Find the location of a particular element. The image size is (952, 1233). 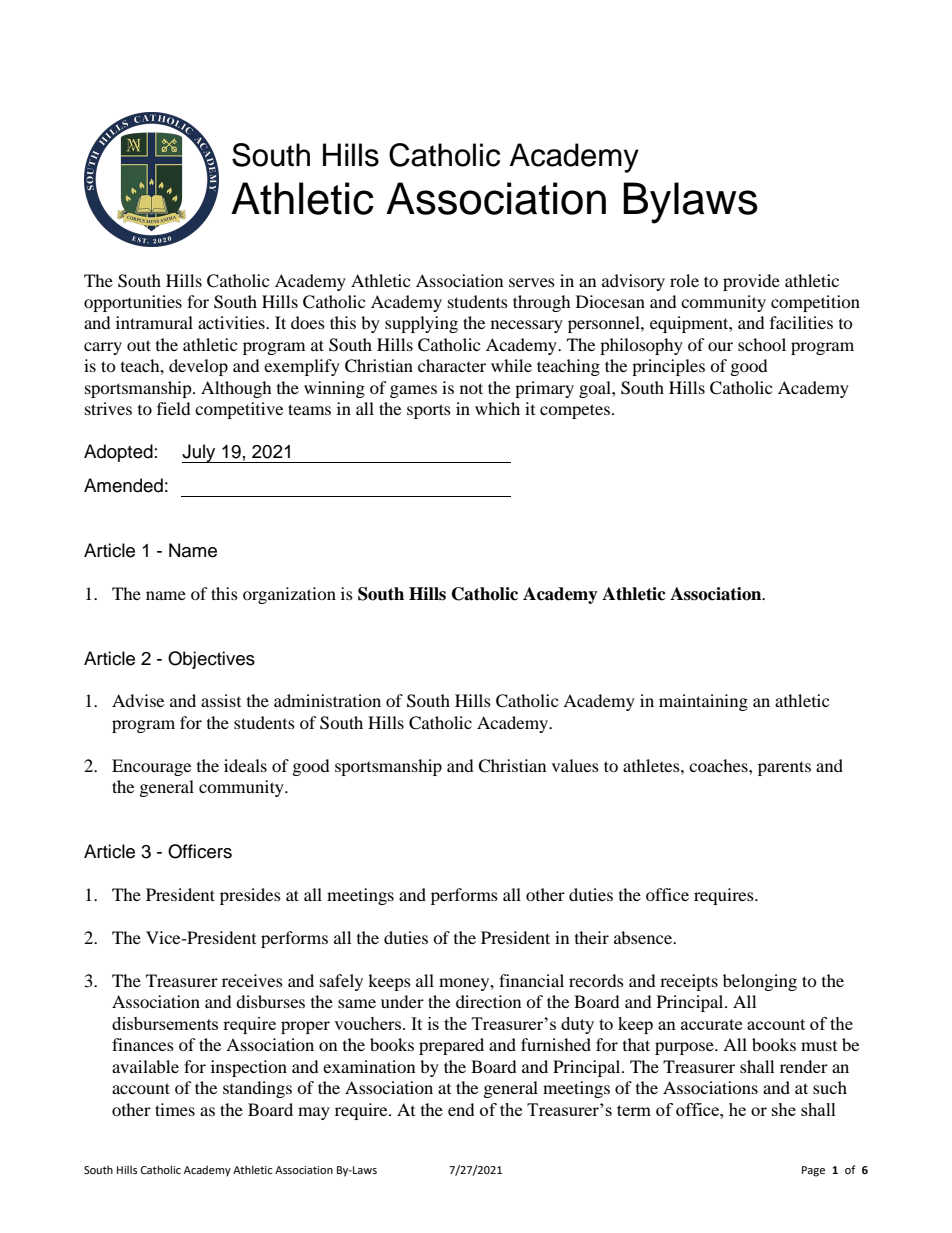

maintaining is located at coordinates (703, 702).
